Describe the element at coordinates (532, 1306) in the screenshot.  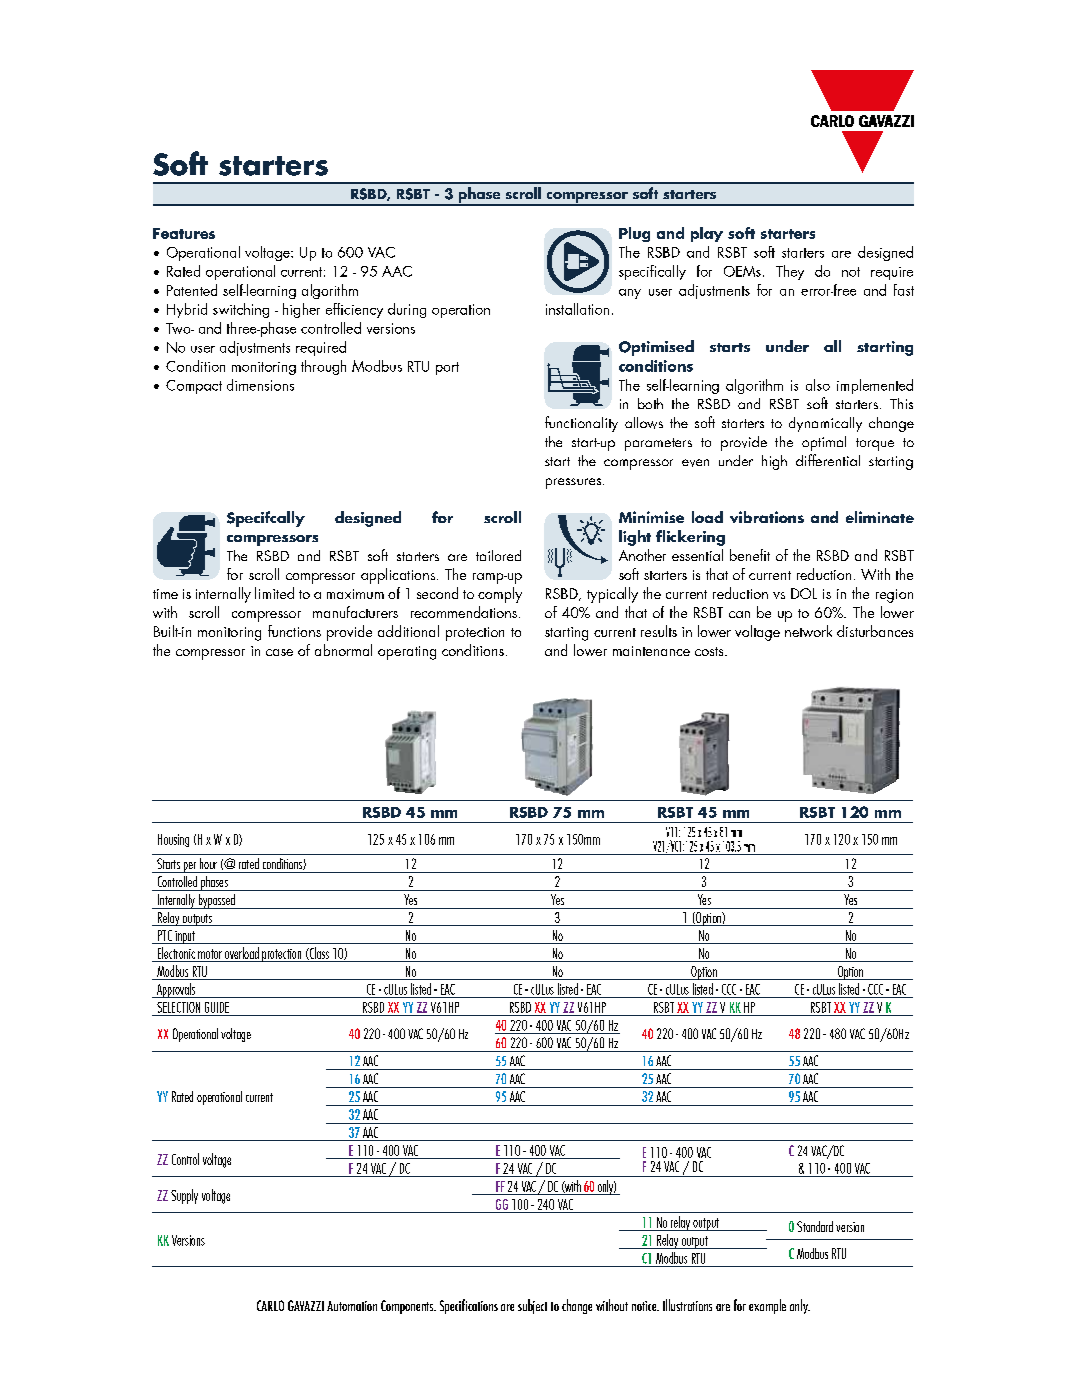
I see `subject` at that location.
